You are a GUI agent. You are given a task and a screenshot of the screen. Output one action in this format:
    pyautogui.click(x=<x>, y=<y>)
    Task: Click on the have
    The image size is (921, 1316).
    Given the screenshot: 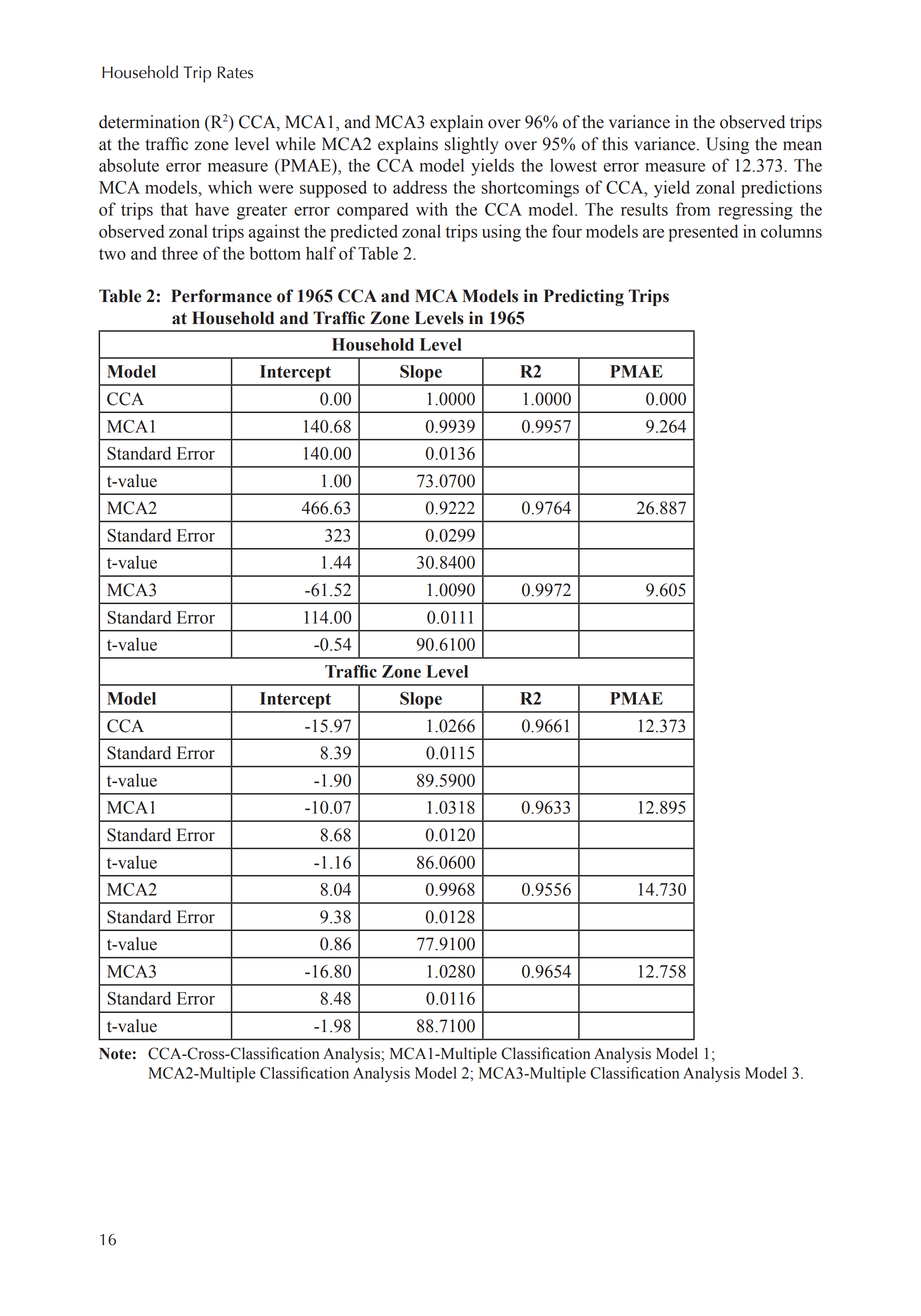 What is the action you would take?
    pyautogui.click(x=212, y=209)
